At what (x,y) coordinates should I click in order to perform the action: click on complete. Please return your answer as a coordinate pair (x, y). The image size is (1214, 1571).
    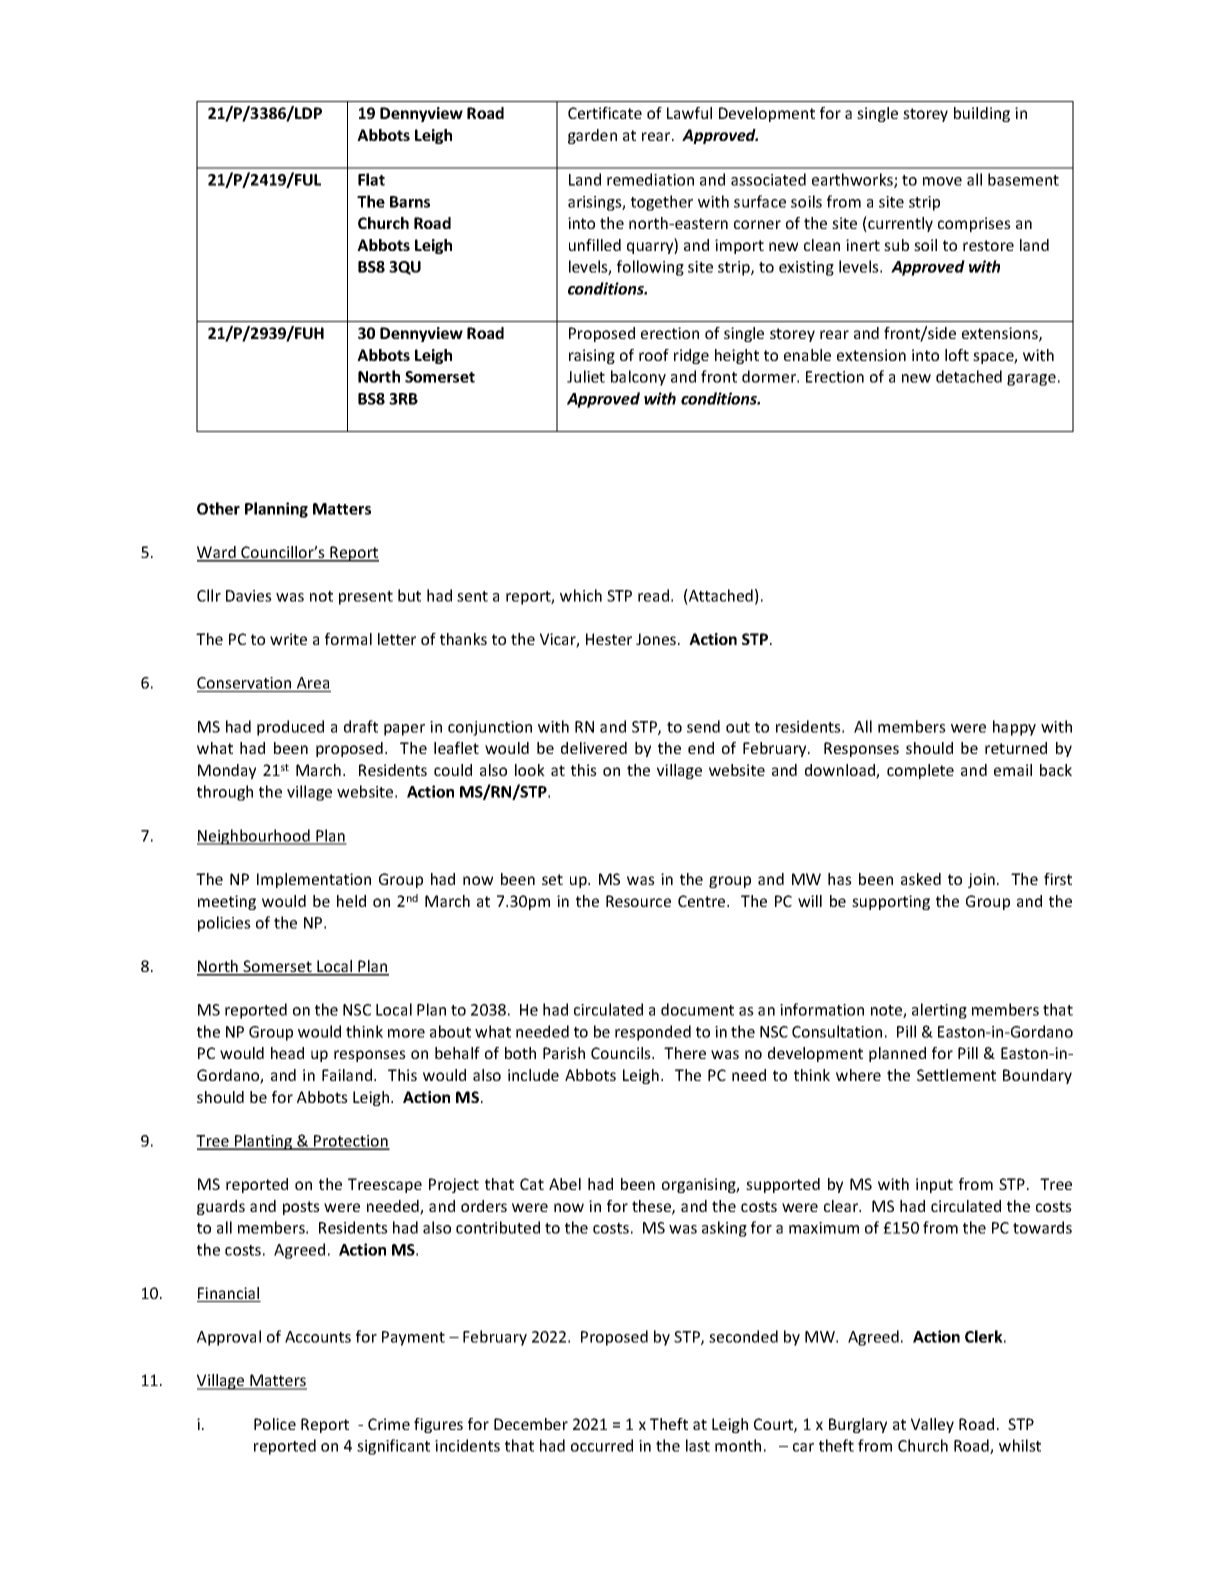
    Looking at the image, I should click on (920, 771).
